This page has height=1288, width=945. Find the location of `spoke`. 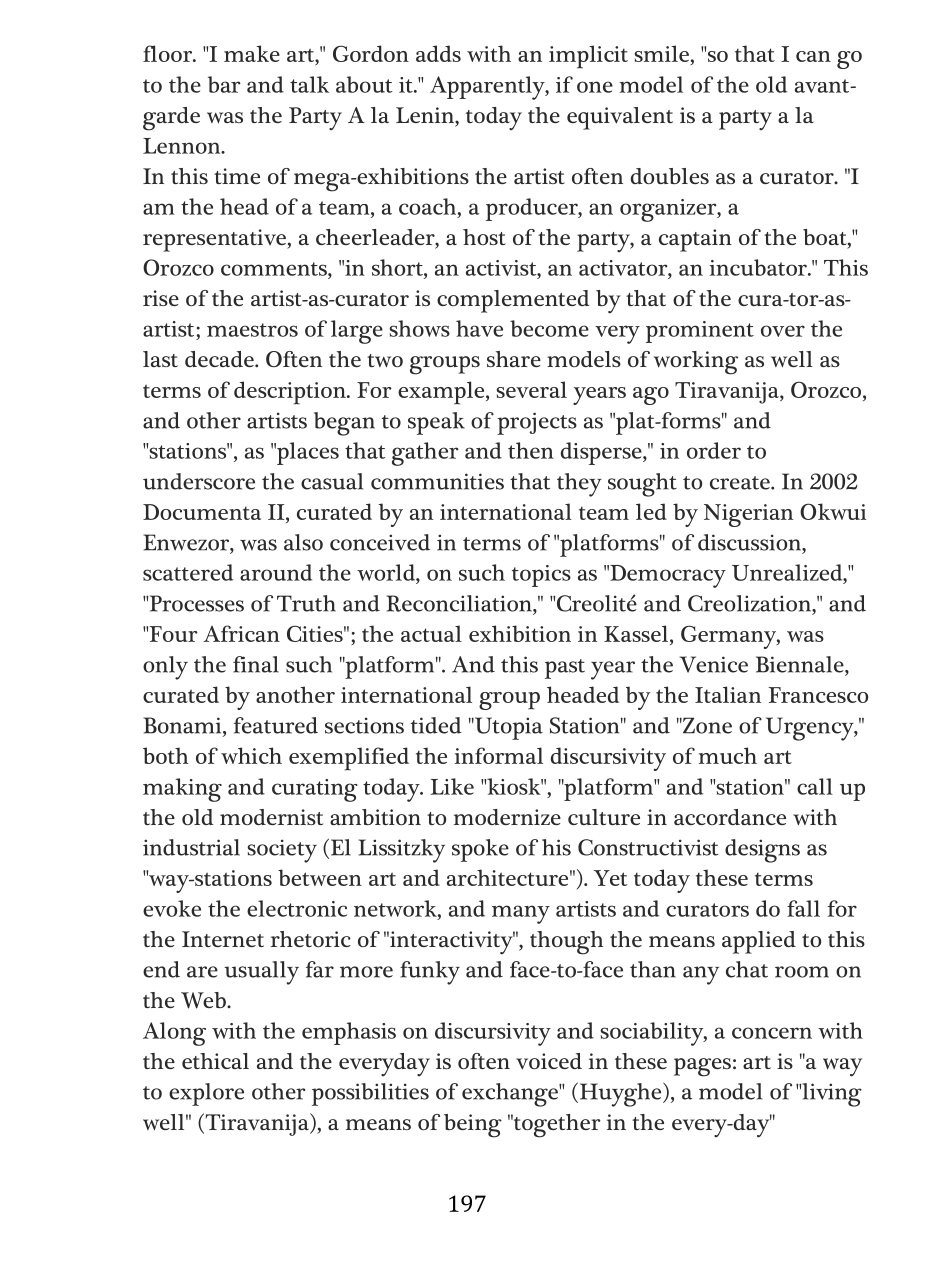

spoke is located at coordinates (480, 850).
